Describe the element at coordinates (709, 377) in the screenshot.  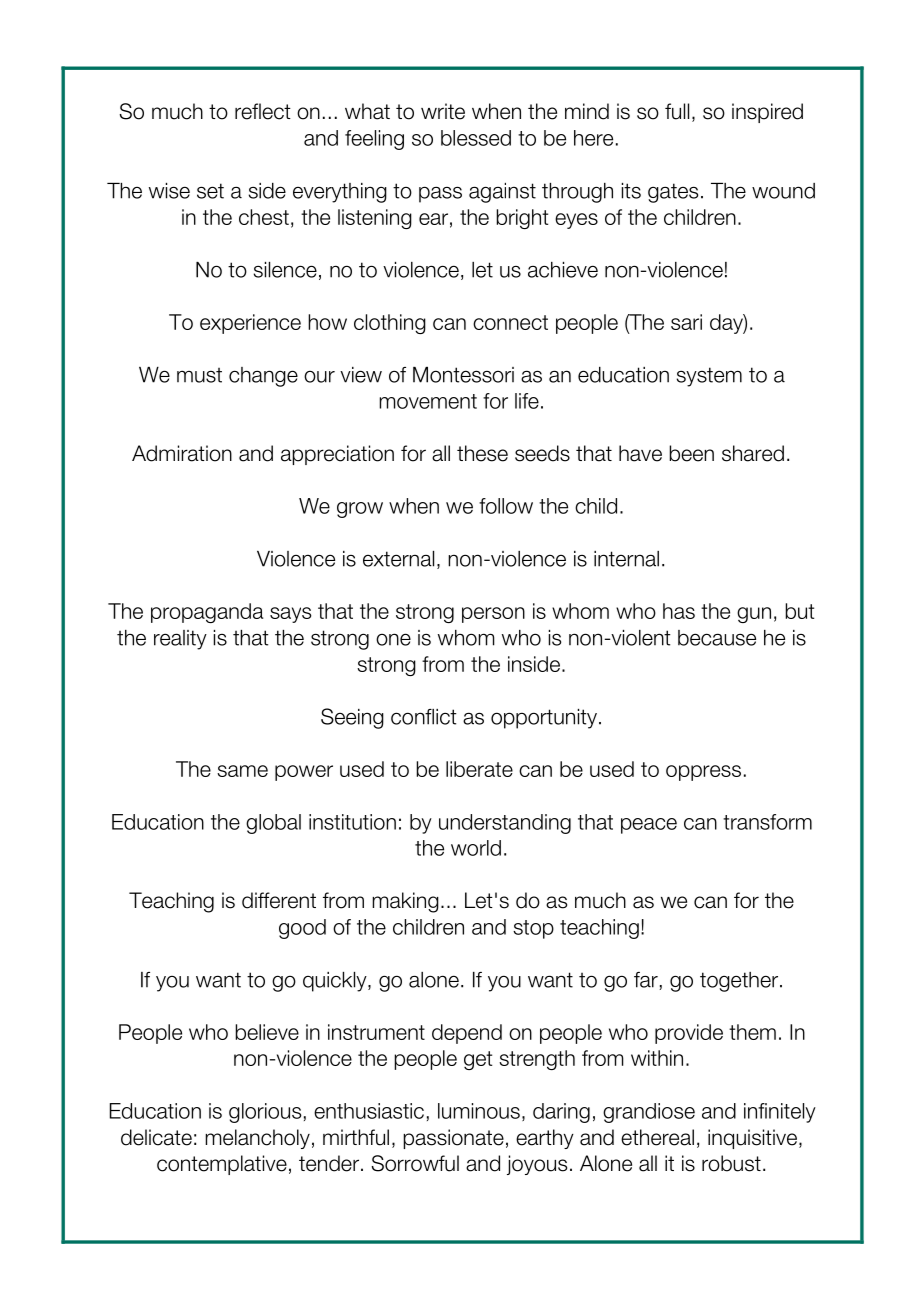
I see `system` at that location.
